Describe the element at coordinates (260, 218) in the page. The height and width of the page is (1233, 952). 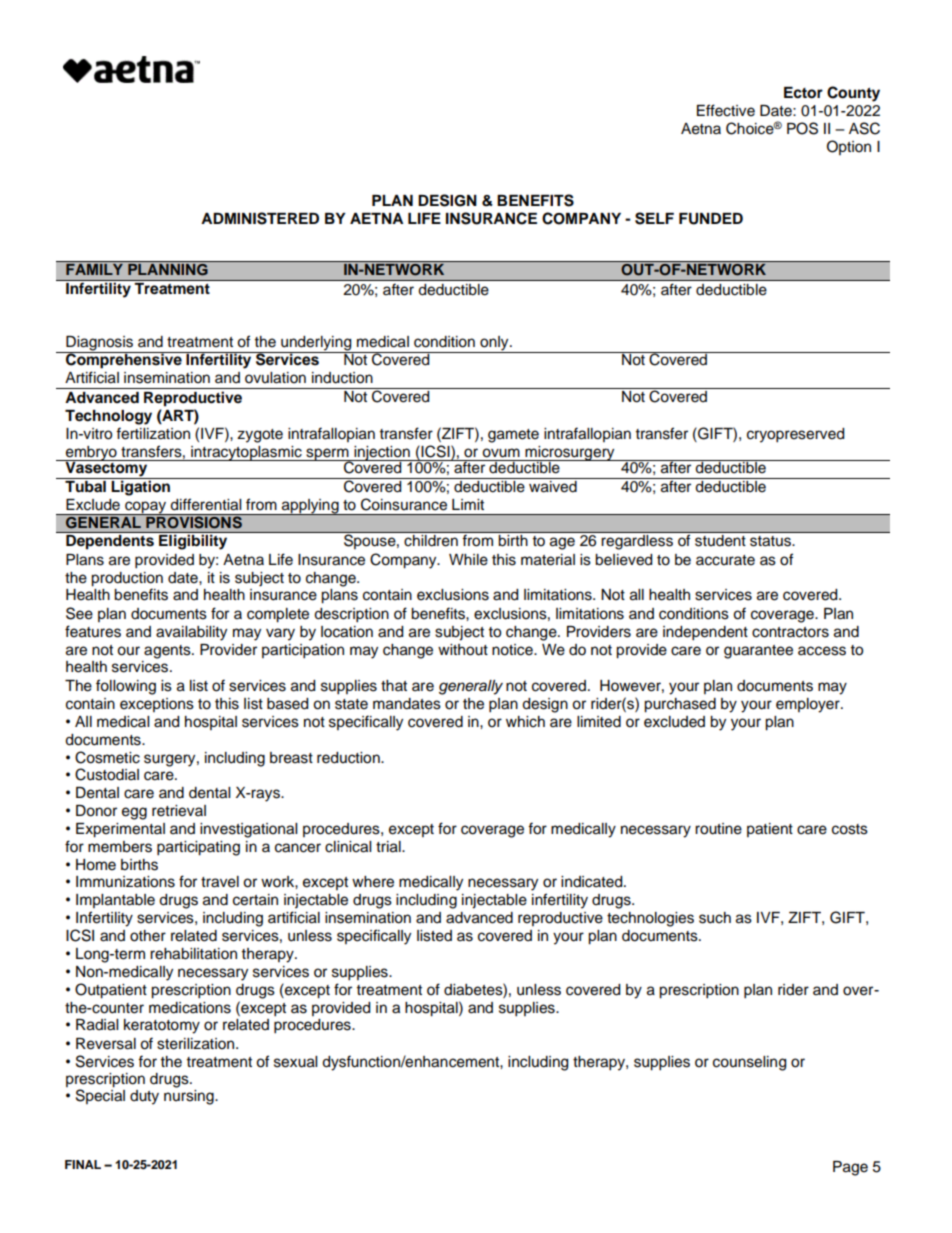
I see `ADMINISTERED` at that location.
